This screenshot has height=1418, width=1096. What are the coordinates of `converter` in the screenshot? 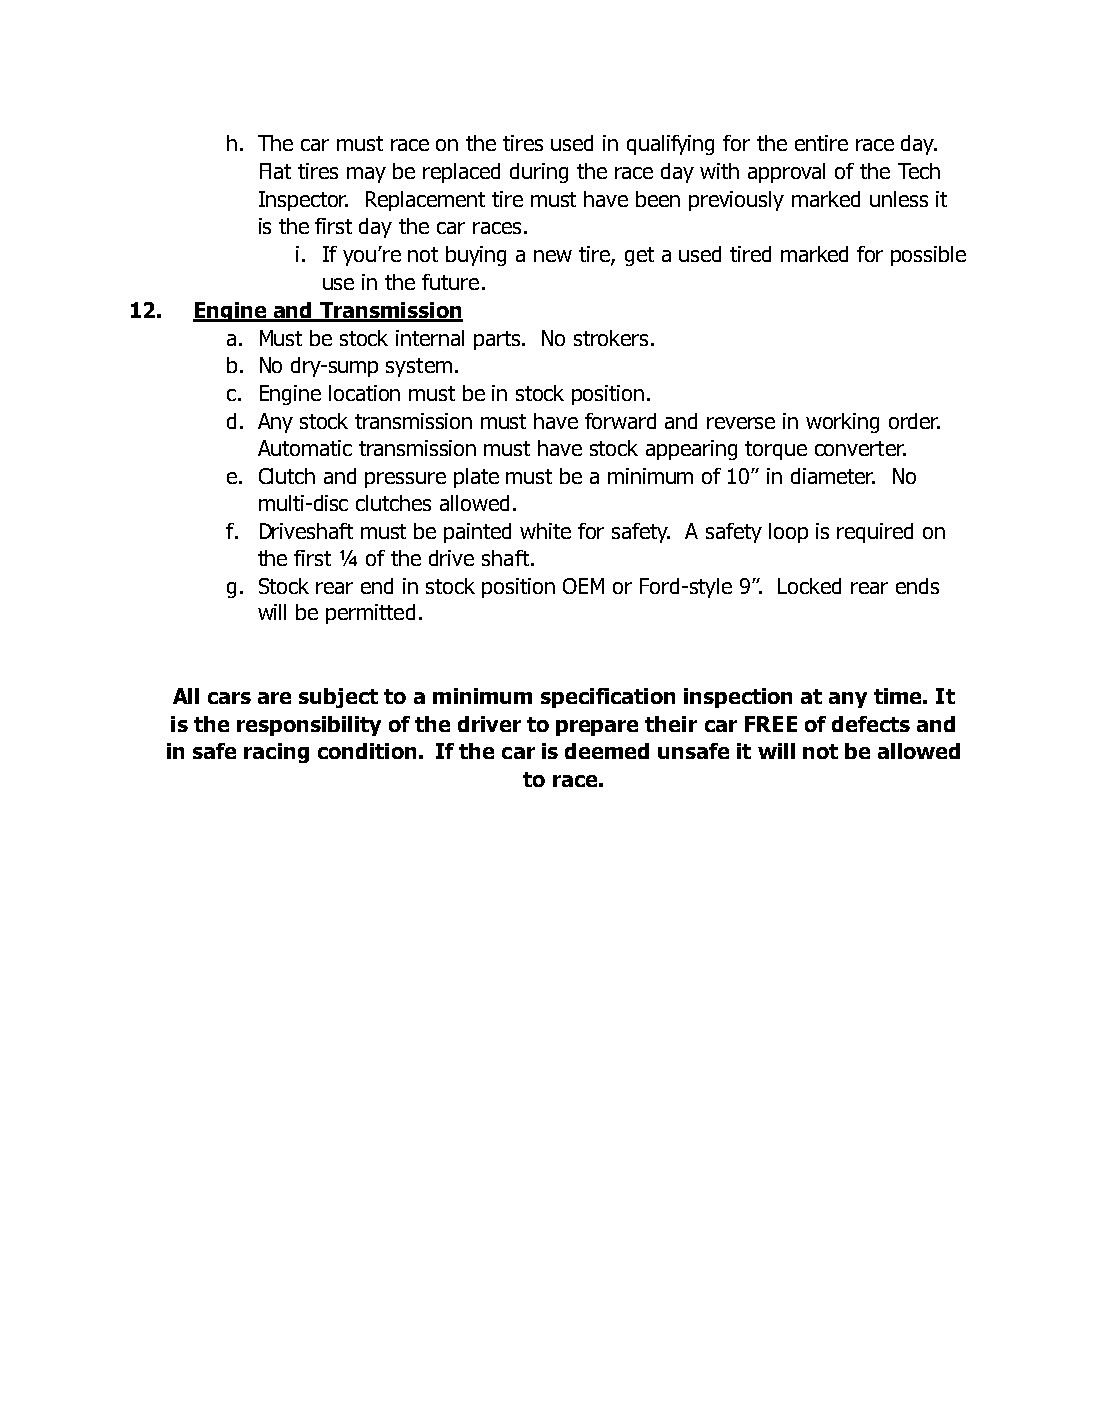 It's located at (860, 448).
